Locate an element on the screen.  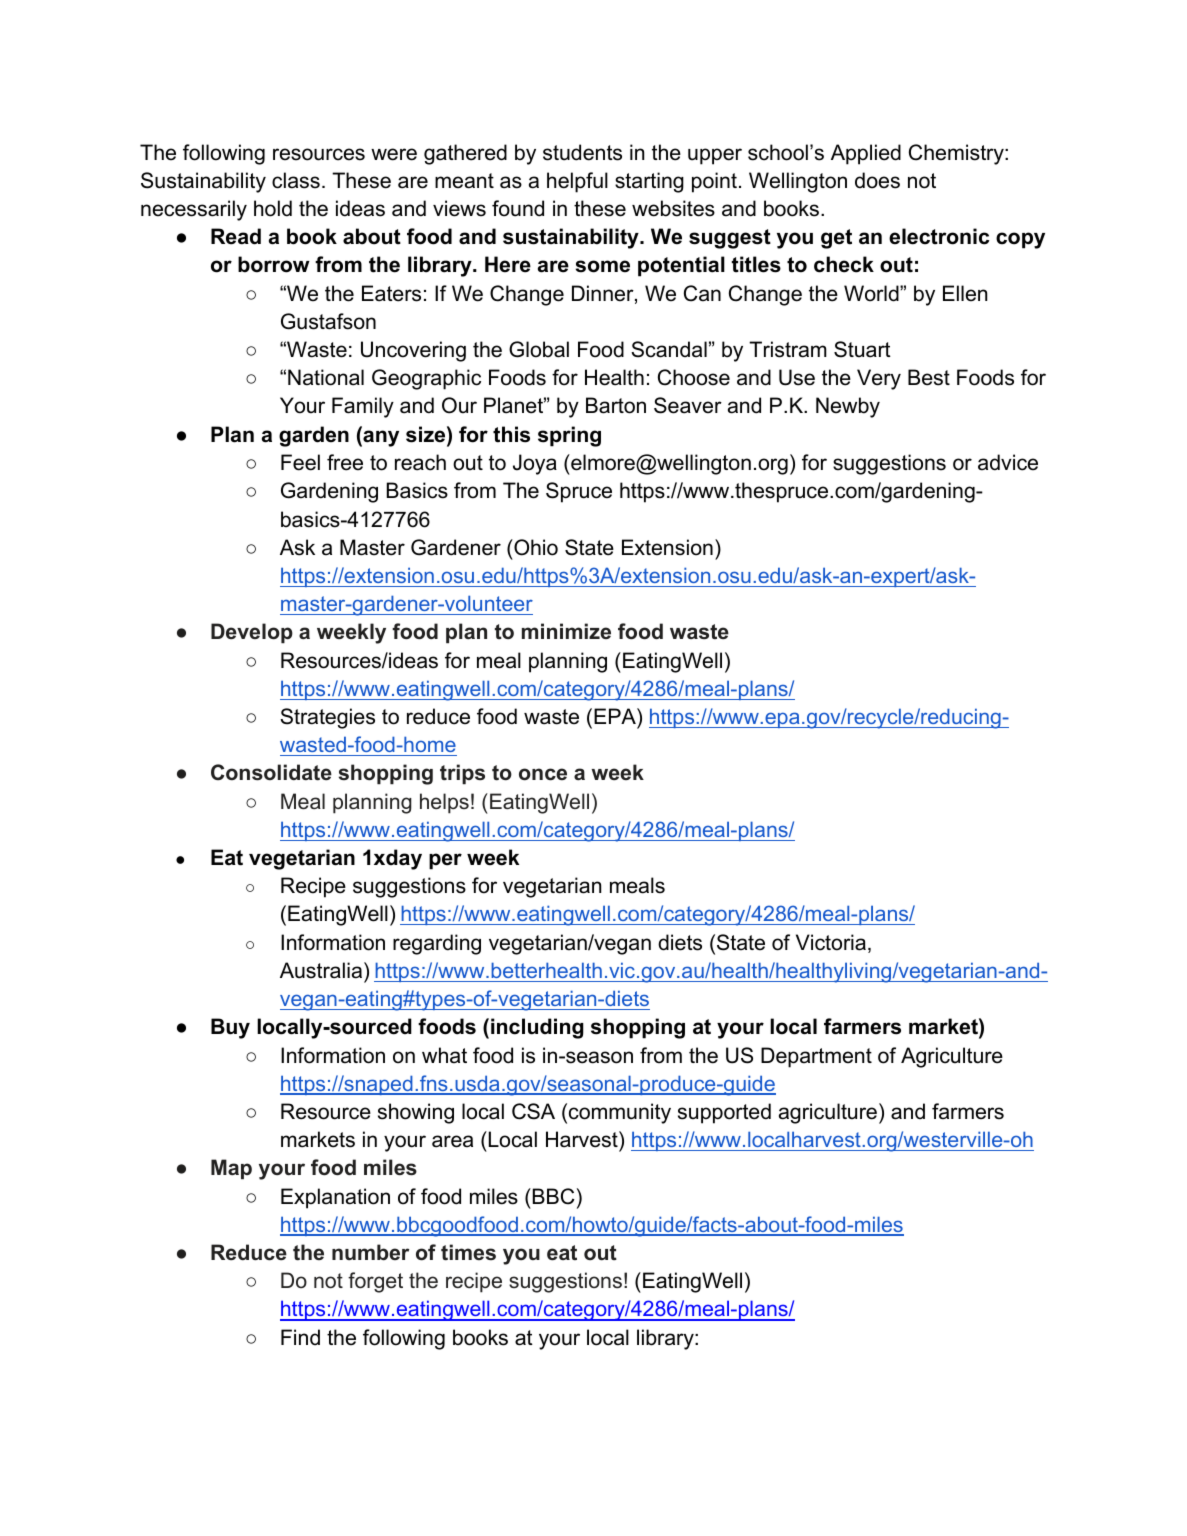
Feel is located at coordinates (300, 462).
